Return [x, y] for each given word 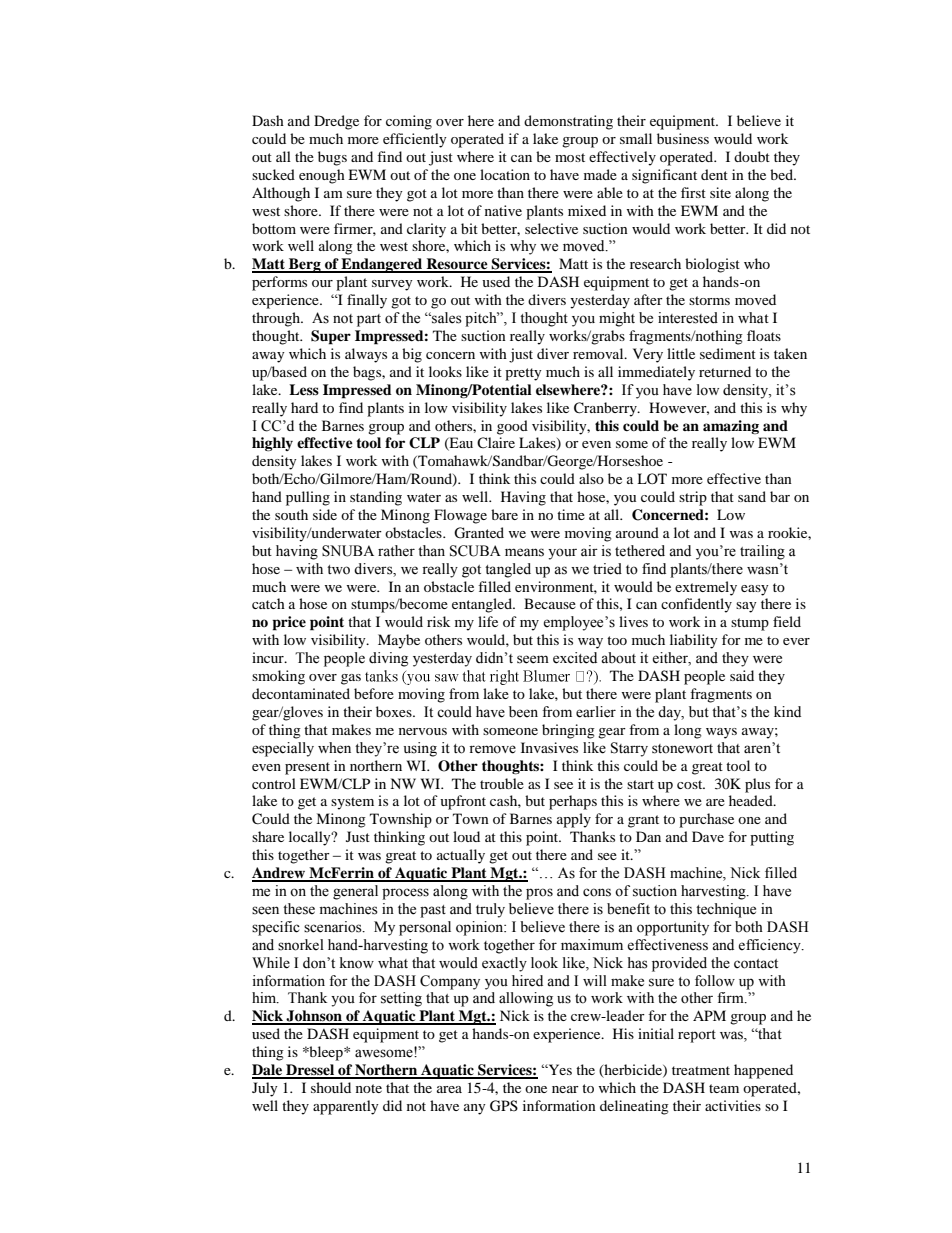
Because [550, 603]
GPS [504, 1106]
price [289, 623]
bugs [332, 158]
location [505, 174]
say [746, 607]
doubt [752, 156]
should [331, 1087]
